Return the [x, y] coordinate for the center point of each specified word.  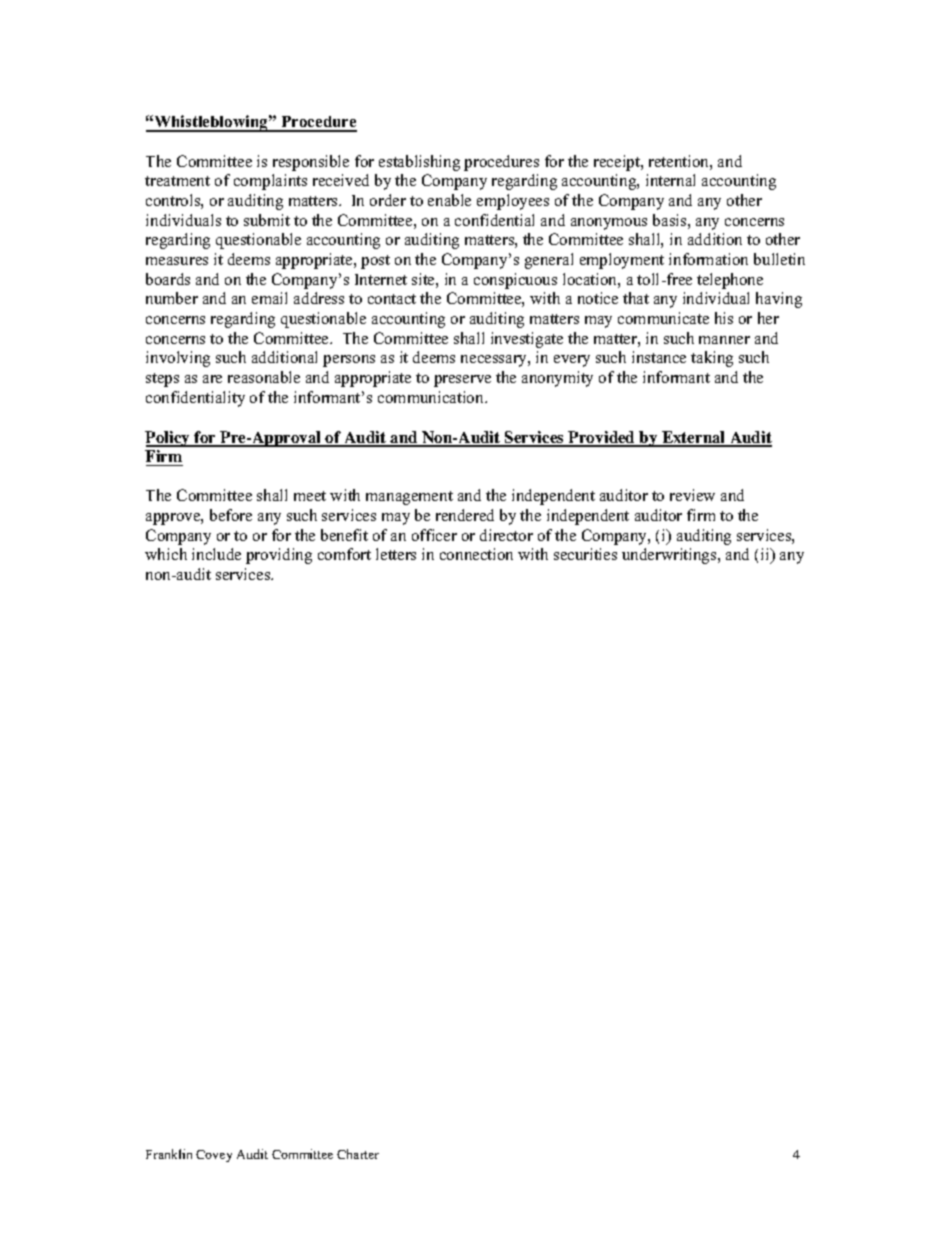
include [216, 554]
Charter [358, 1154]
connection [476, 554]
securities [585, 554]
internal [670, 180]
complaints [270, 182]
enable [449, 200]
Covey [214, 1156]
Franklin [169, 1154]
